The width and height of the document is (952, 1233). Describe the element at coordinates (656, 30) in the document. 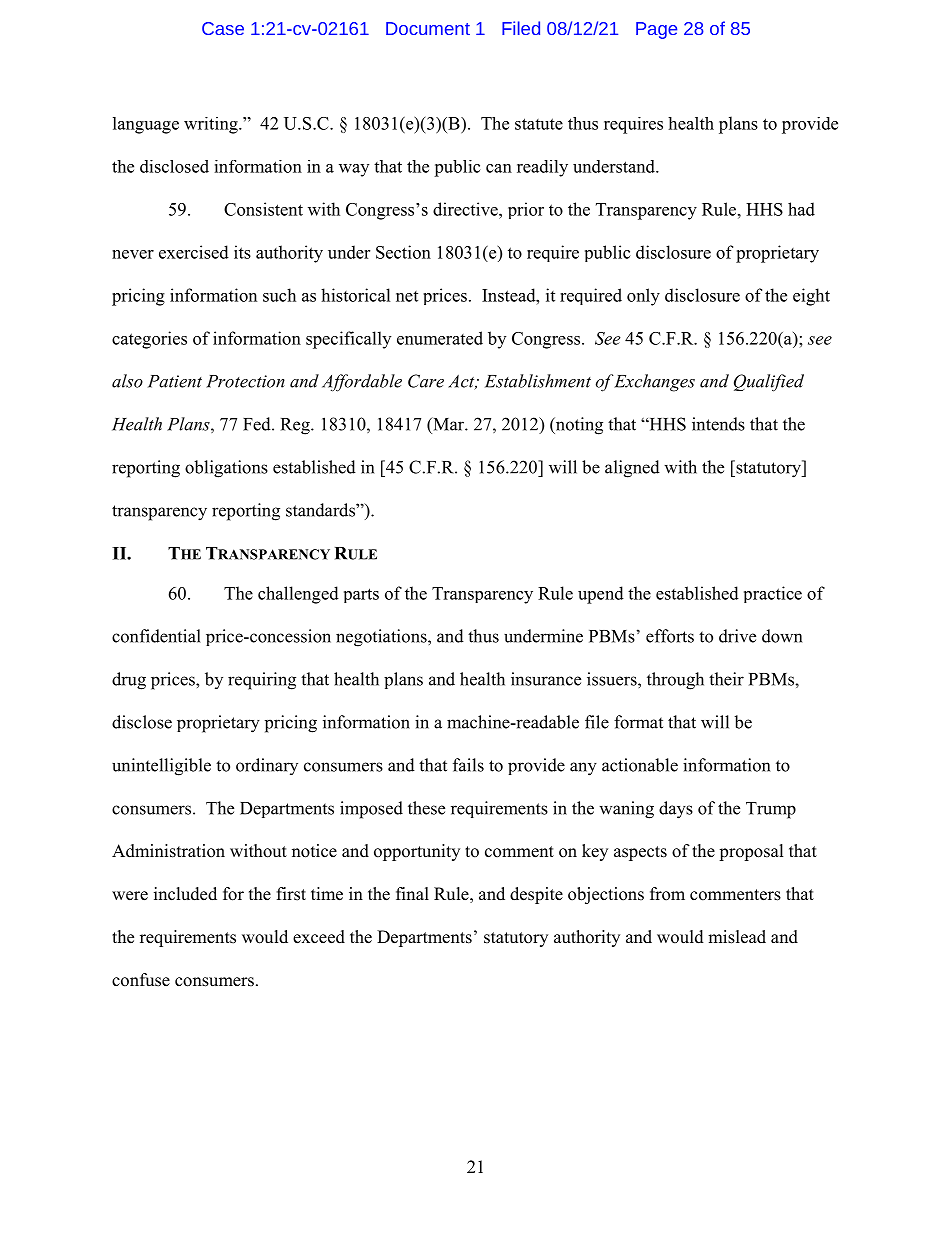

I see `Page` at that location.
